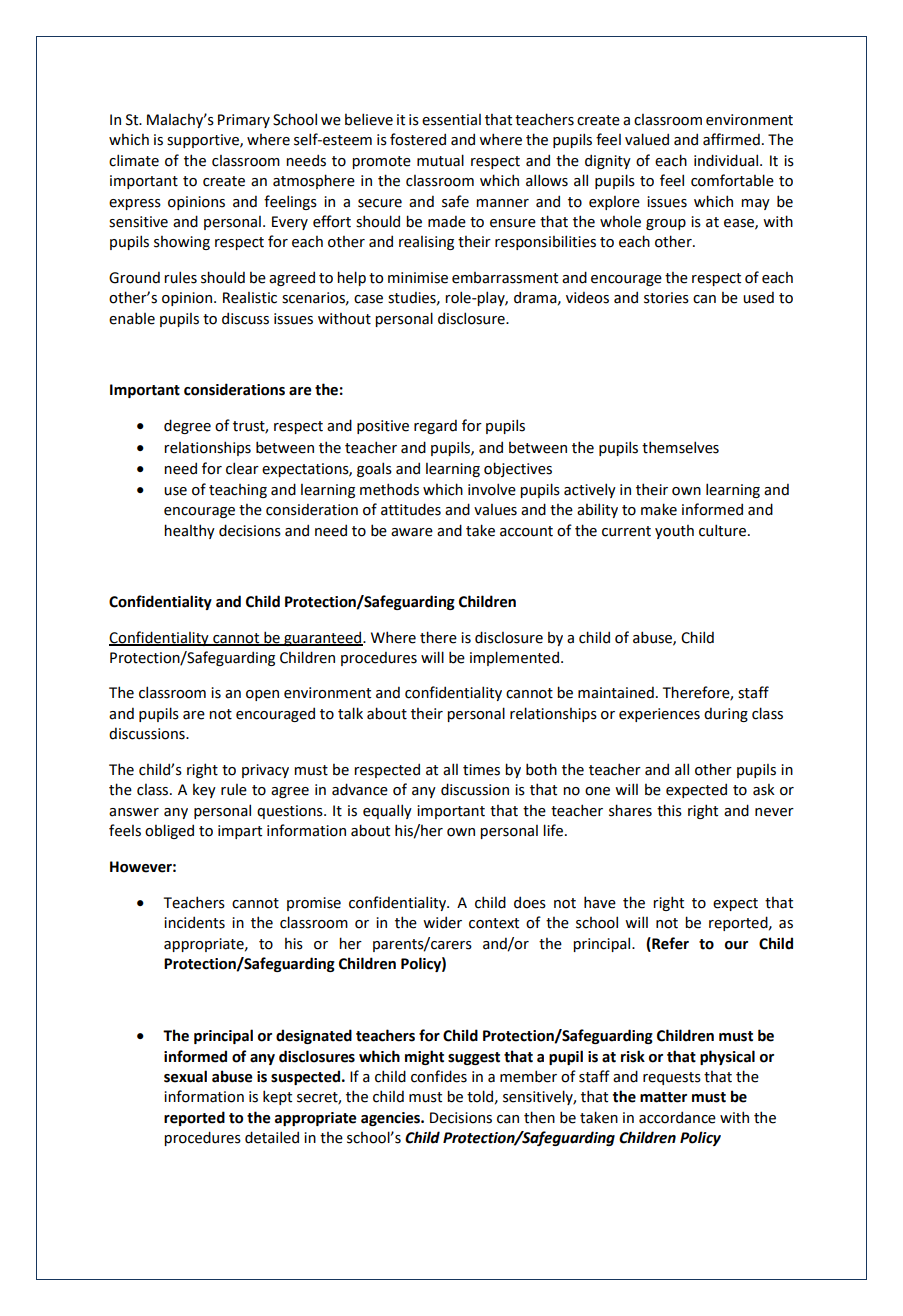 The height and width of the screenshot is (1316, 903). What do you see at coordinates (242, 468) in the screenshot?
I see `clear` at bounding box center [242, 468].
